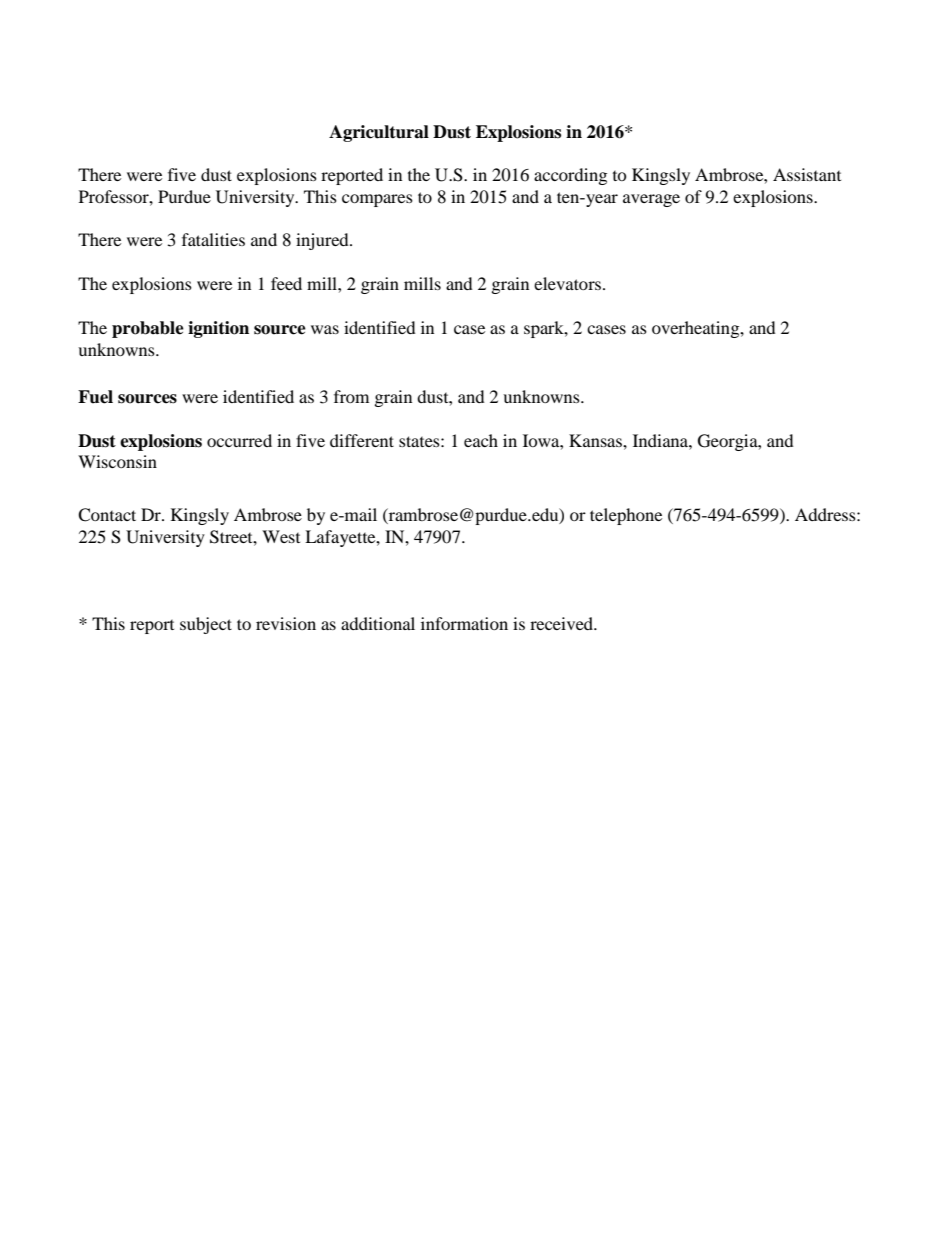 The image size is (952, 1233). Describe the element at coordinates (464, 623) in the page. I see `information` at that location.
